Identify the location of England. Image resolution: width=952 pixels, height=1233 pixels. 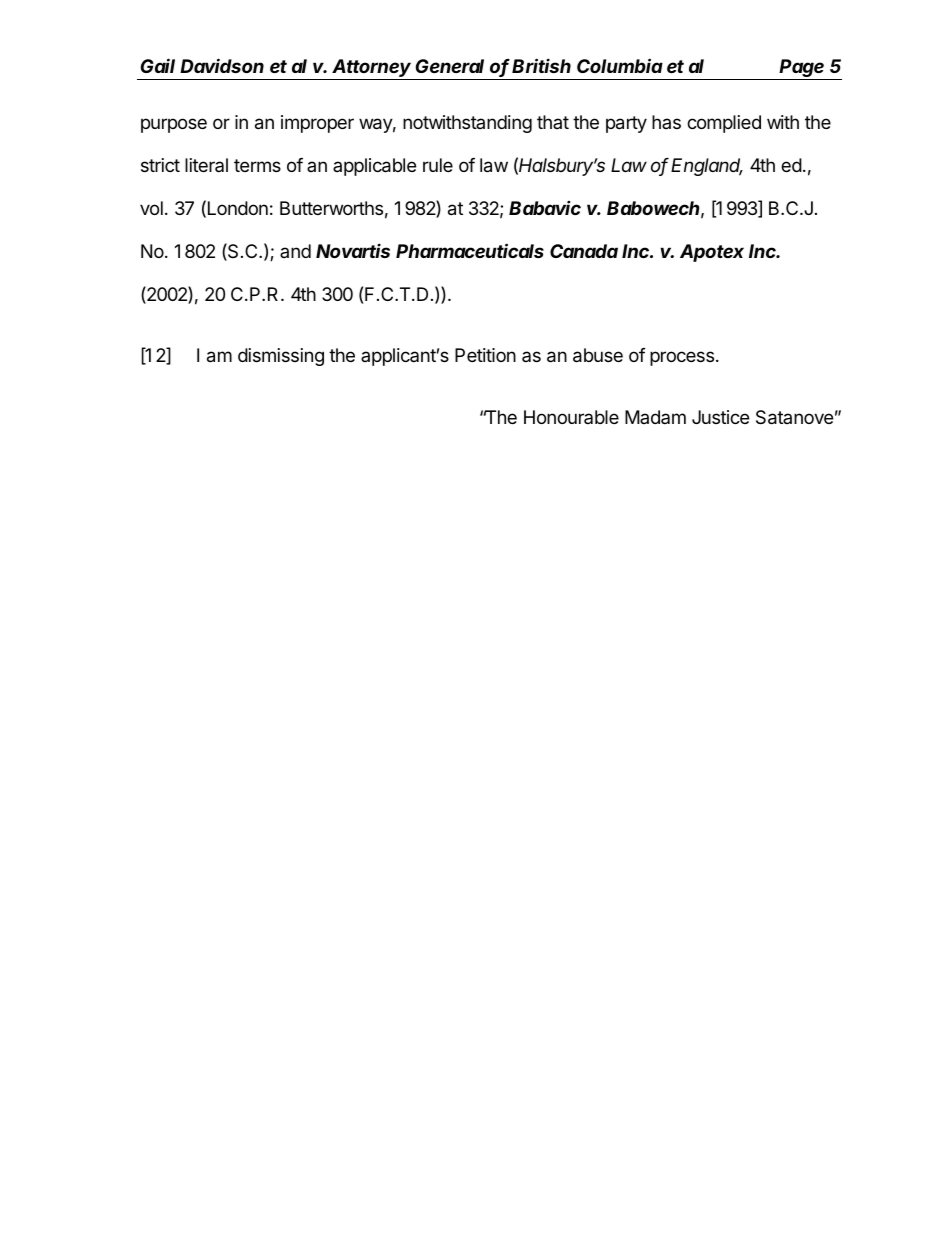
(707, 167).
